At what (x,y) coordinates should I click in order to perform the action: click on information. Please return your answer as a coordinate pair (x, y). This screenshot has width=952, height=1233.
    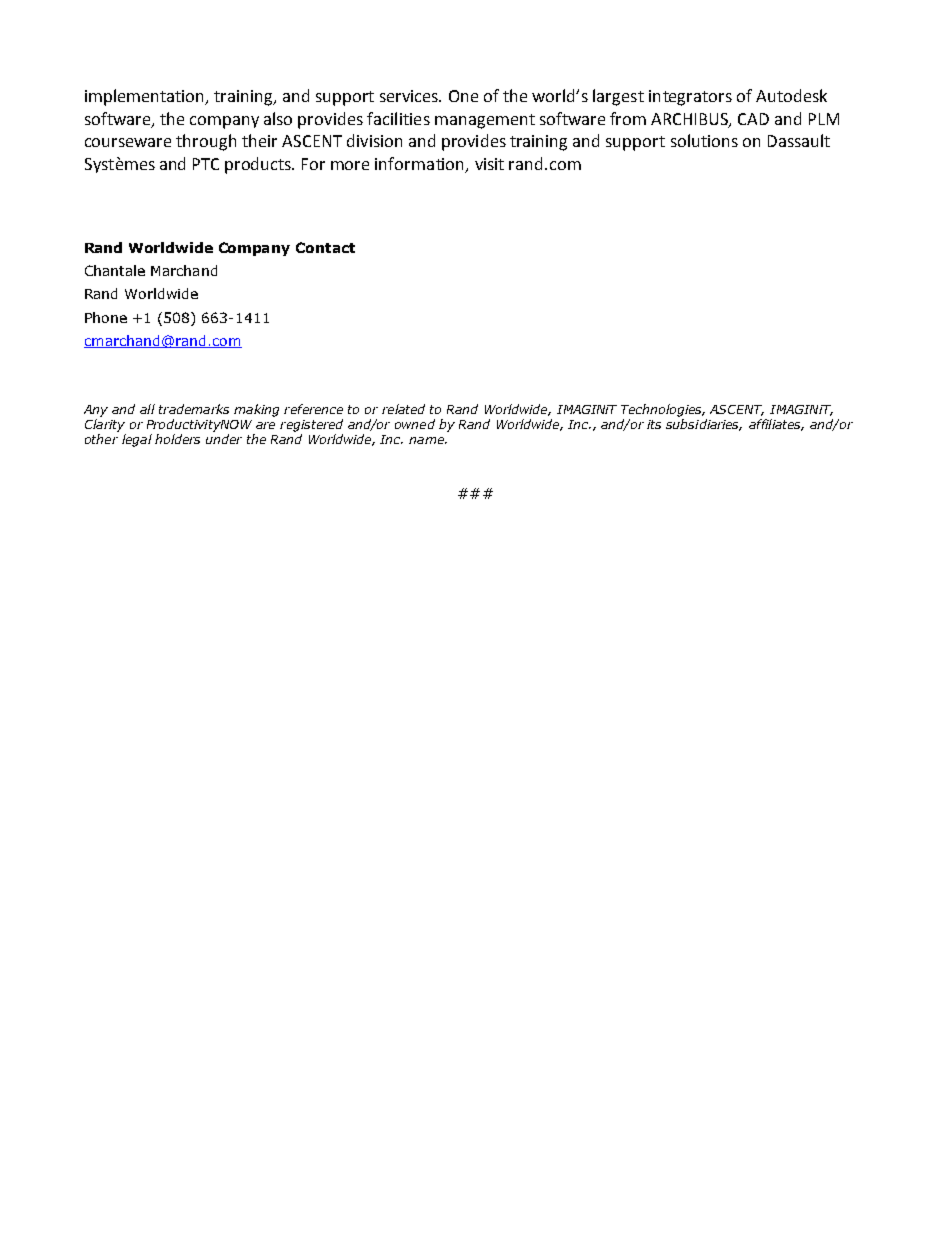
    Looking at the image, I should click on (421, 165).
